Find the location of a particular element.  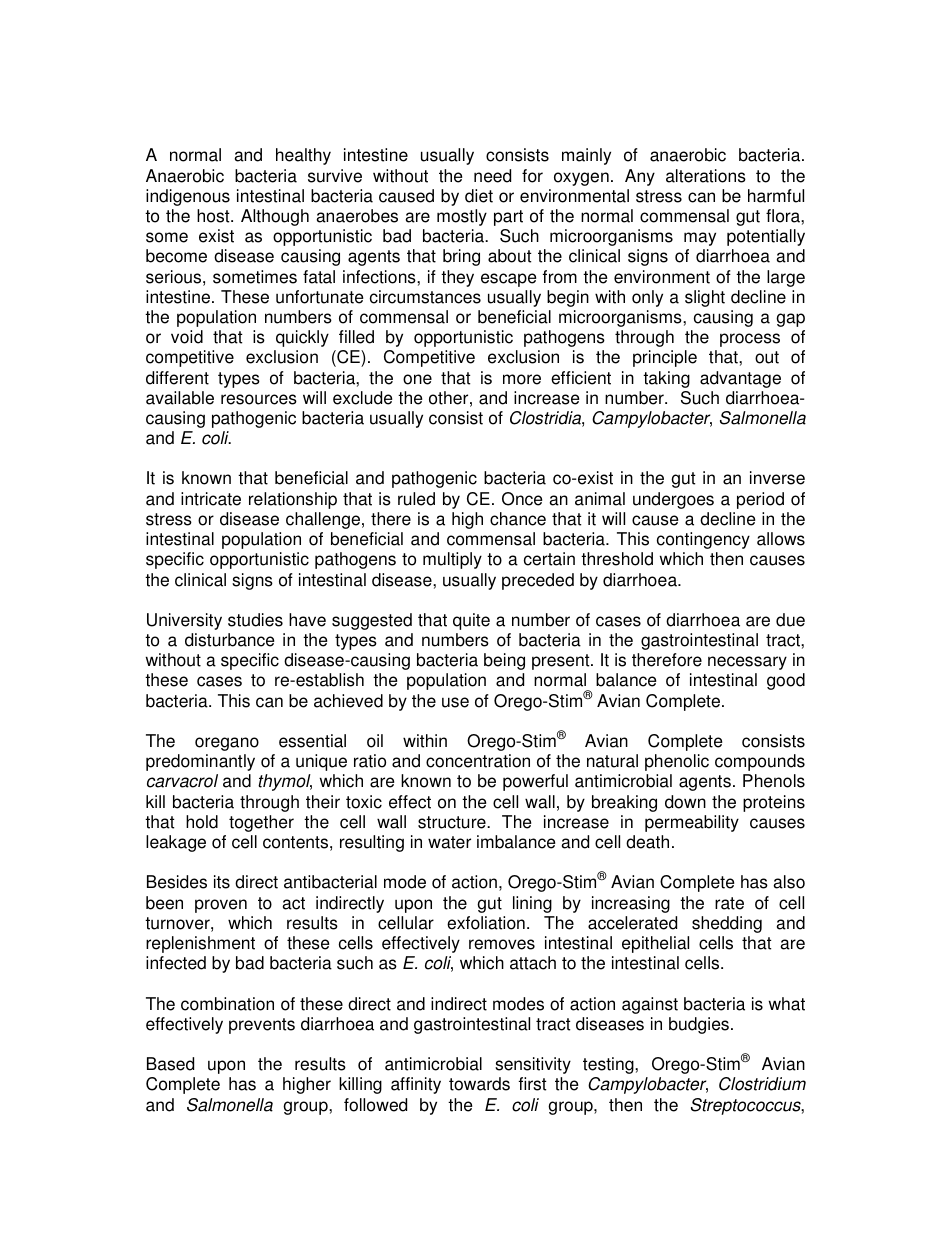

Clostridium is located at coordinates (762, 1084).
